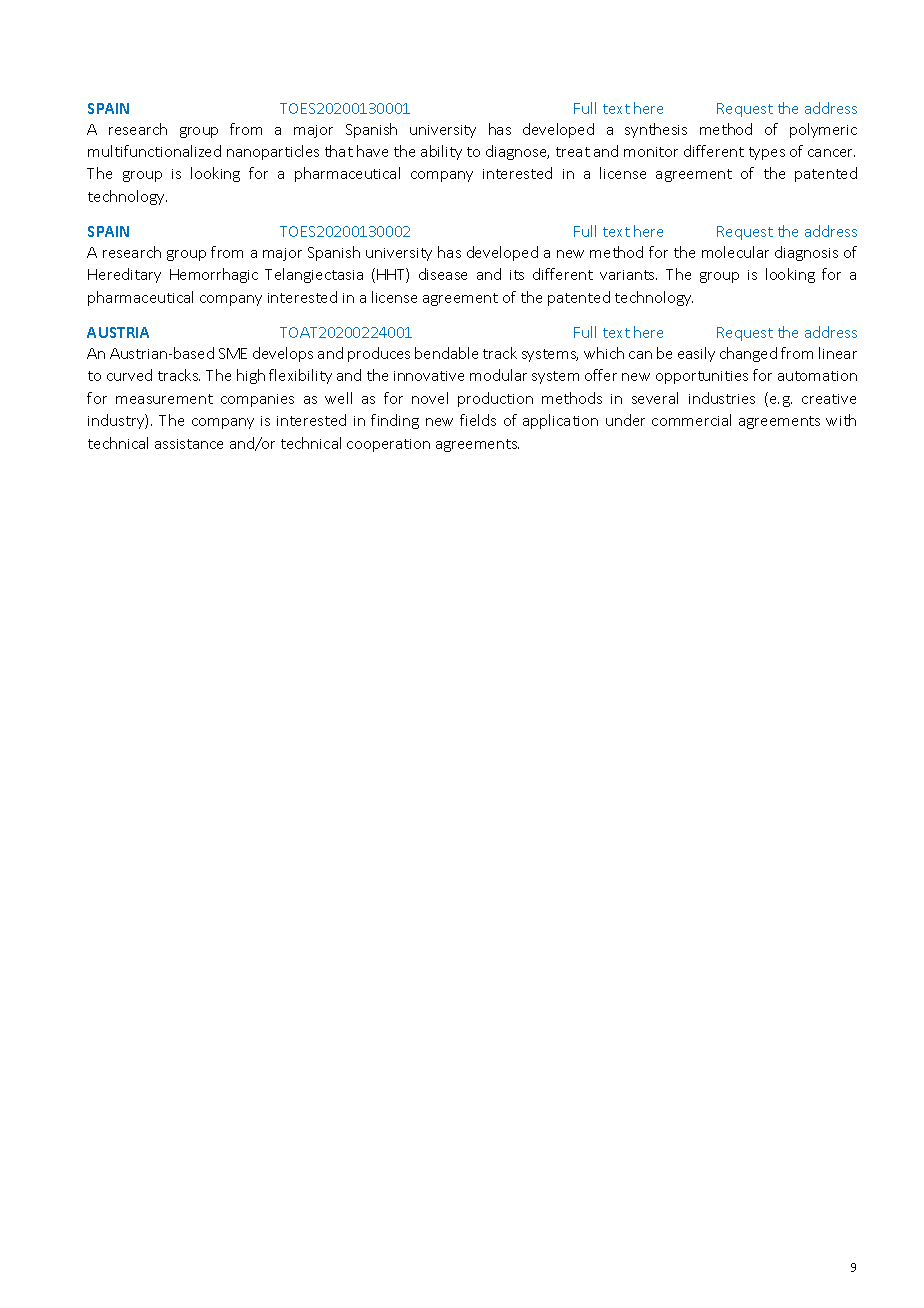 The image size is (924, 1308). What do you see at coordinates (214, 275) in the screenshot?
I see `Hemorrhagic` at bounding box center [214, 275].
